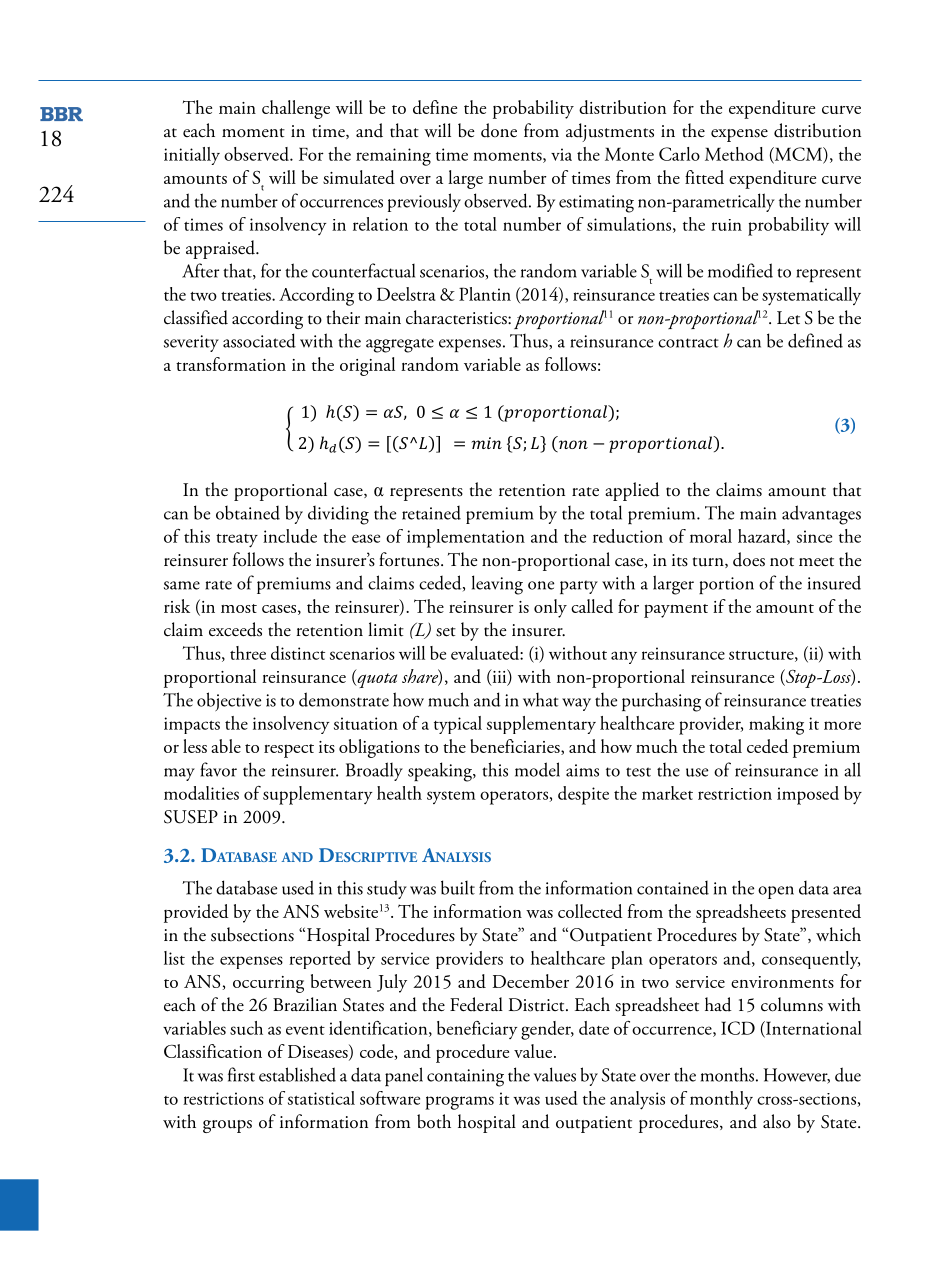  I want to click on challenge, so click(296, 109).
